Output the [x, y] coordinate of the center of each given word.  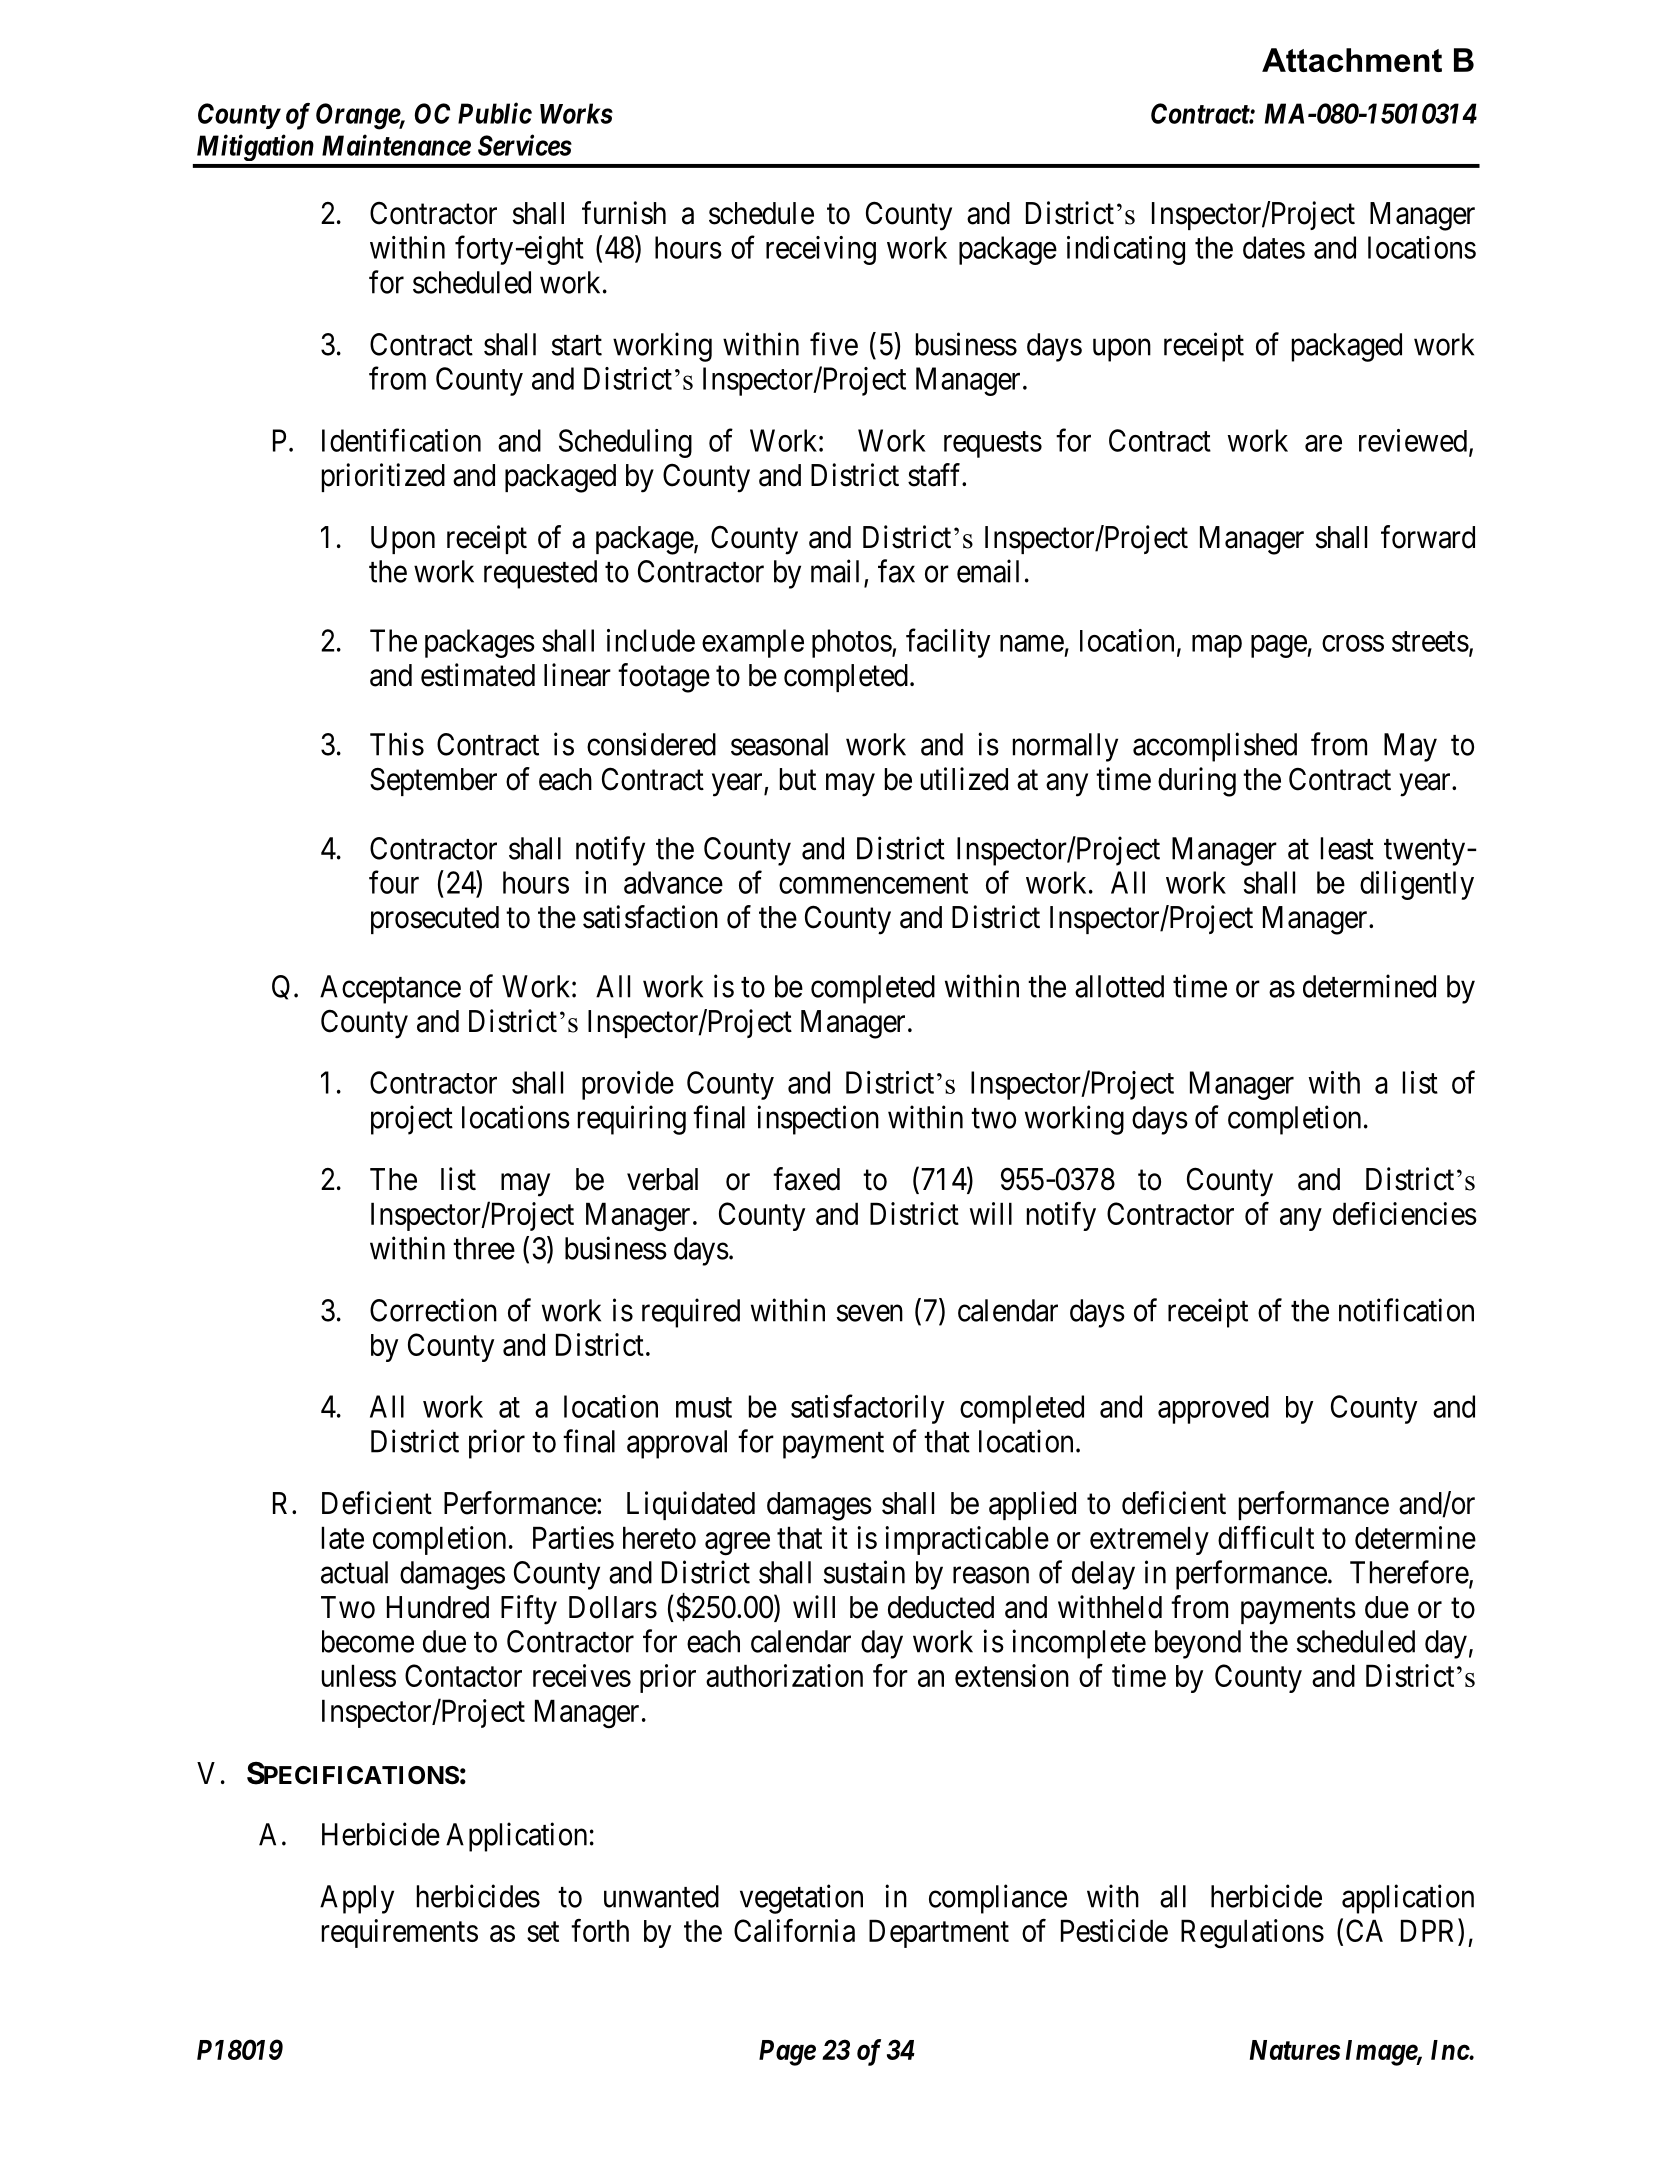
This [397, 744]
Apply [357, 1899]
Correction [433, 1310]
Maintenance [396, 145]
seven [870, 1313]
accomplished [1215, 747]
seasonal [779, 744]
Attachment [1352, 60]
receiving [821, 250]
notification [1406, 1310]
